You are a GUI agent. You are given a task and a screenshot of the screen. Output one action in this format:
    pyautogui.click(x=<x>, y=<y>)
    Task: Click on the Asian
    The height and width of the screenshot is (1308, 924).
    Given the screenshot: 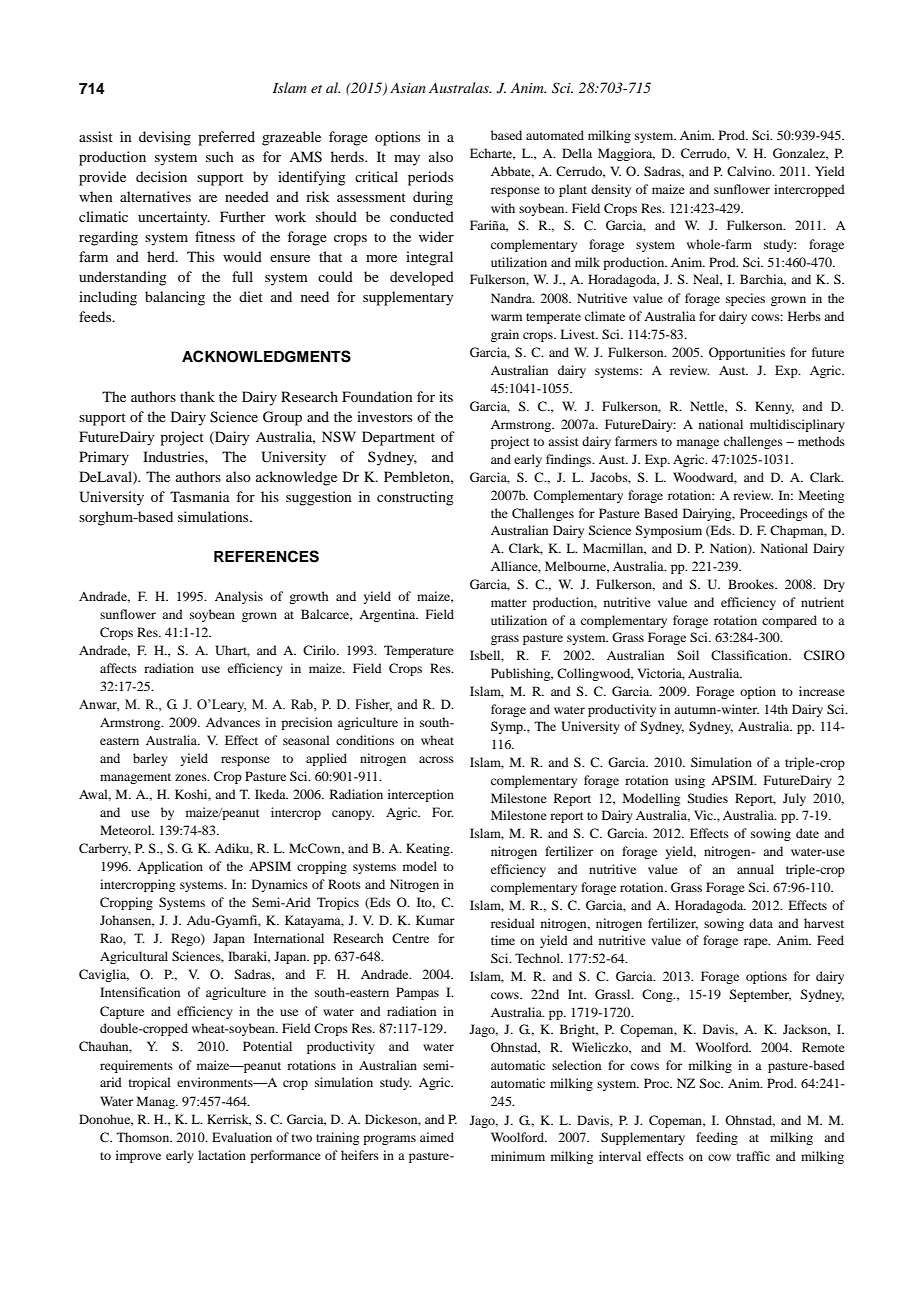 What is the action you would take?
    pyautogui.click(x=408, y=88)
